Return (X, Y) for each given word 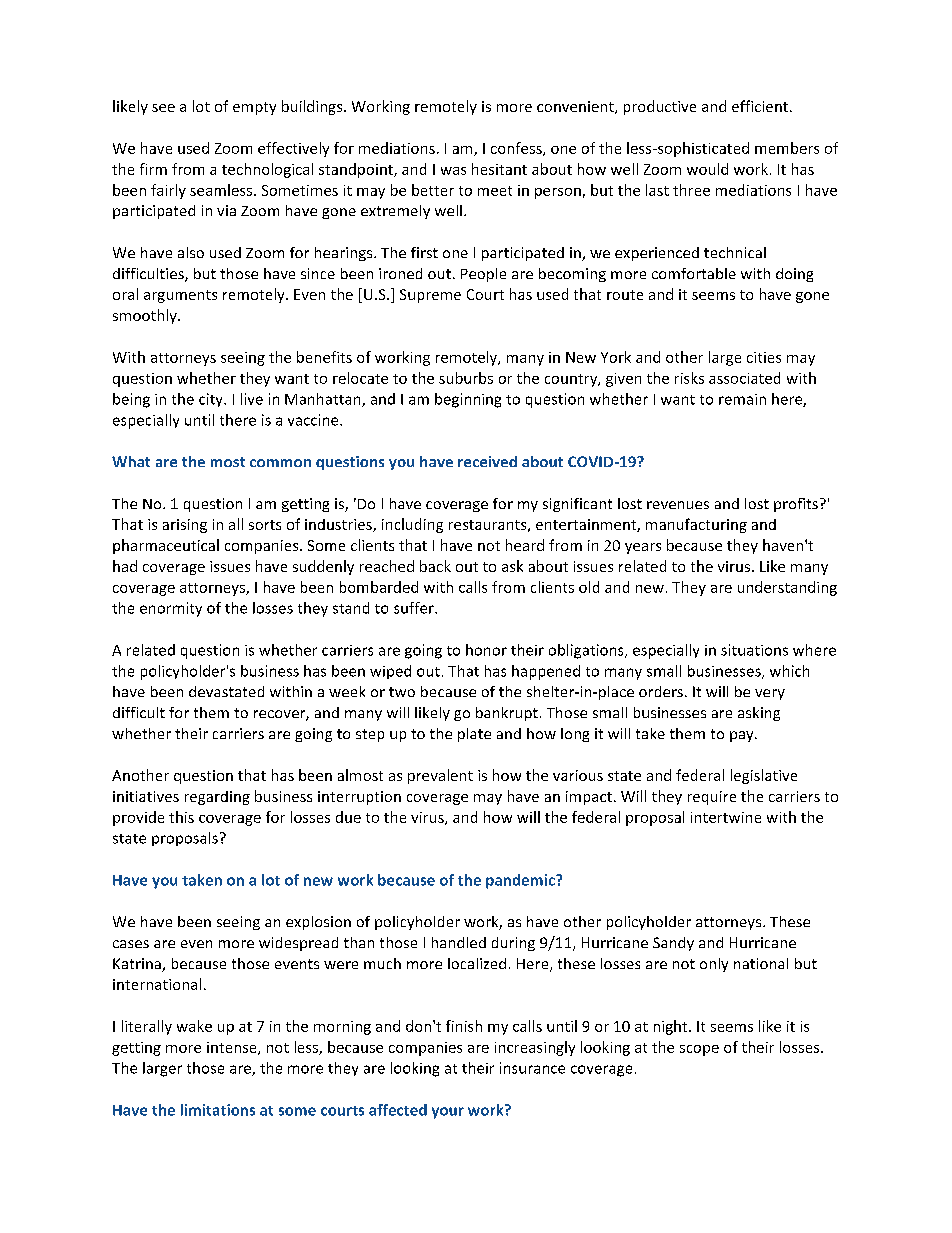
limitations (218, 1110)
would (707, 169)
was (453, 171)
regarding (217, 798)
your (448, 1113)
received (487, 461)
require (712, 798)
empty (254, 108)
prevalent (440, 776)
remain (742, 399)
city (212, 400)
